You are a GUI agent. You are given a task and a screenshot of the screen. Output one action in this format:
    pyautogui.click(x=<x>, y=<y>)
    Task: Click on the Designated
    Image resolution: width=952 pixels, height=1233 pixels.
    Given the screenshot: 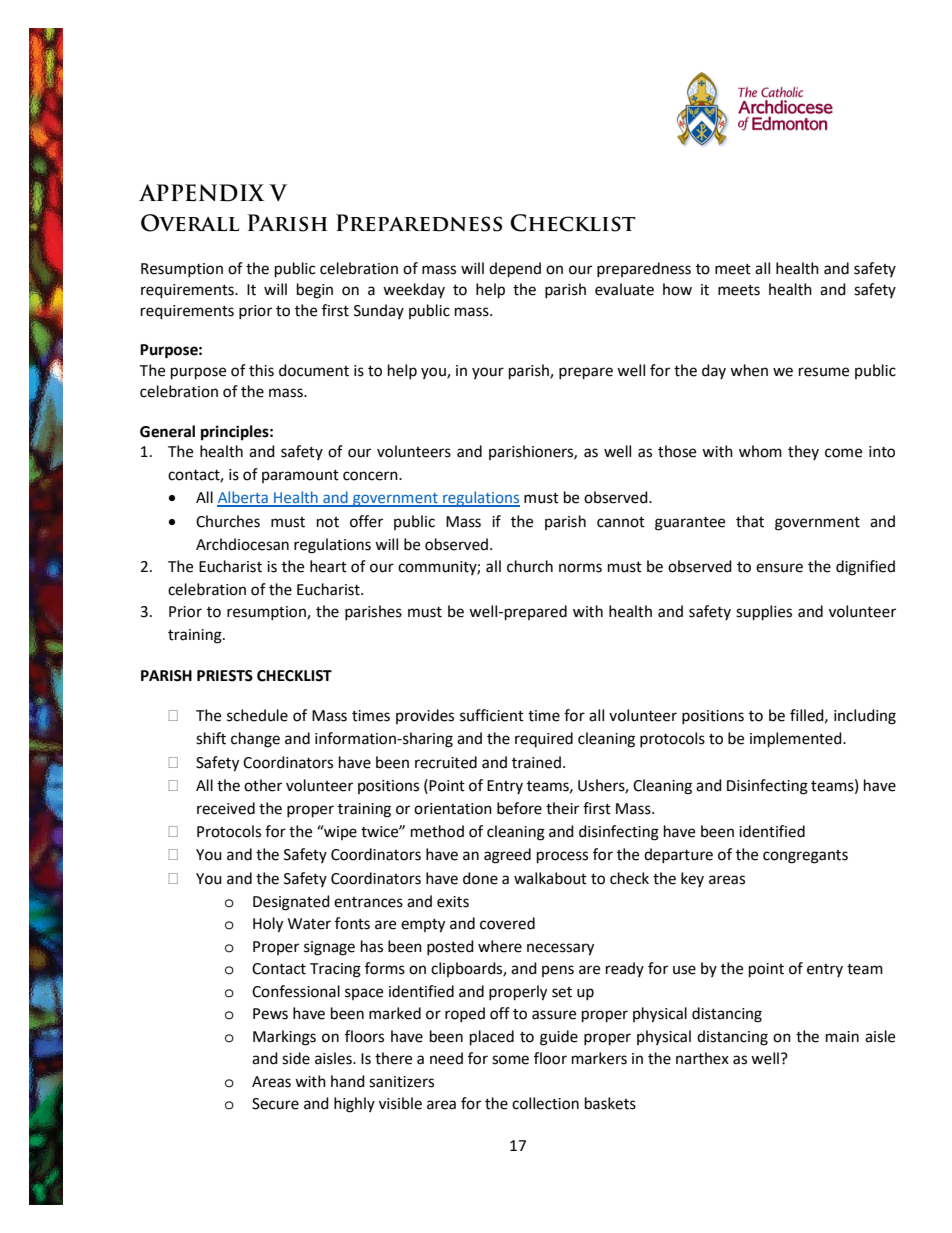 What is the action you would take?
    pyautogui.click(x=291, y=903)
